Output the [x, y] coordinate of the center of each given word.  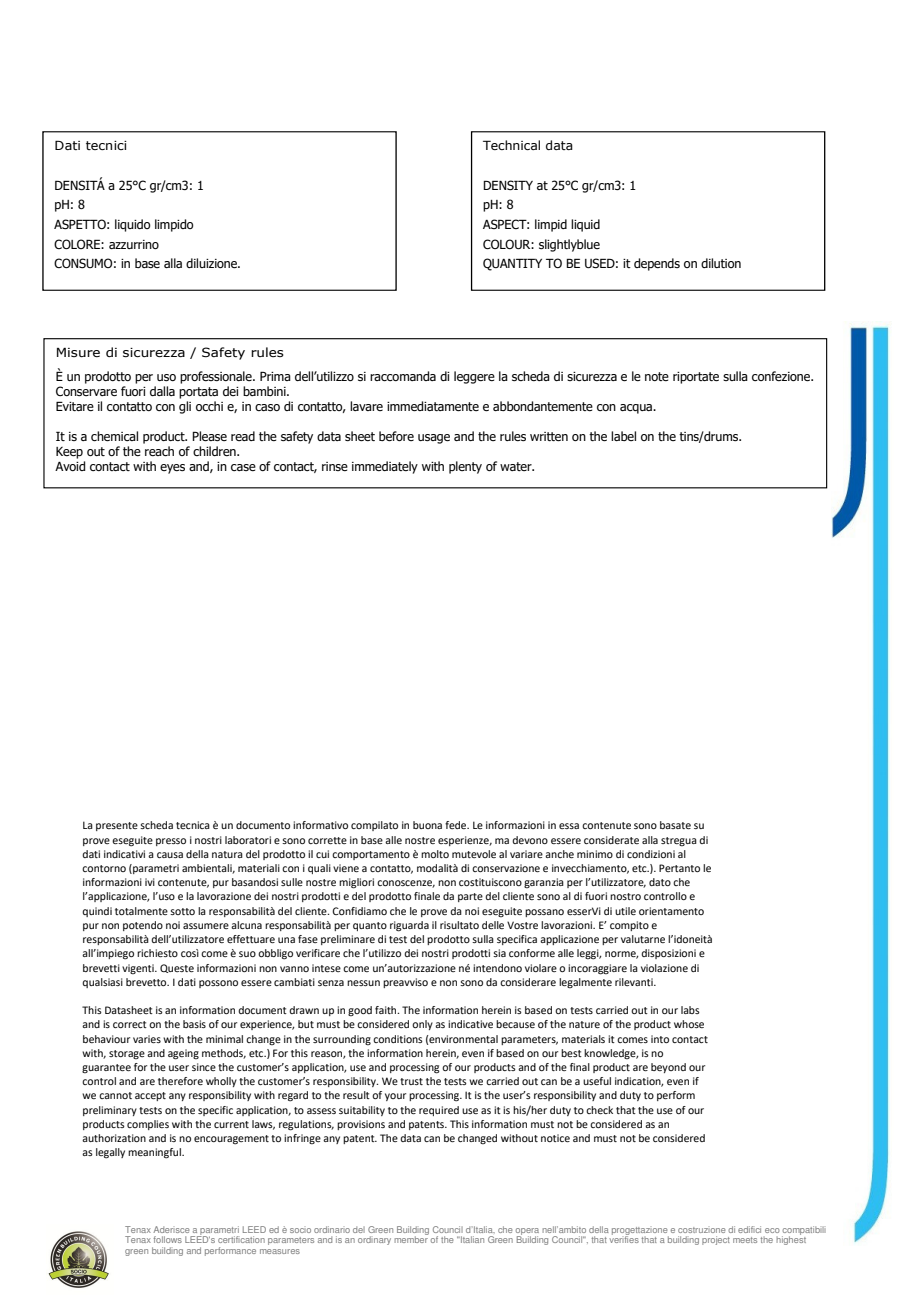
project [716, 1240]
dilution [721, 263]
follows [167, 1239]
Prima [275, 376]
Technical [511, 145]
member [411, 1238]
